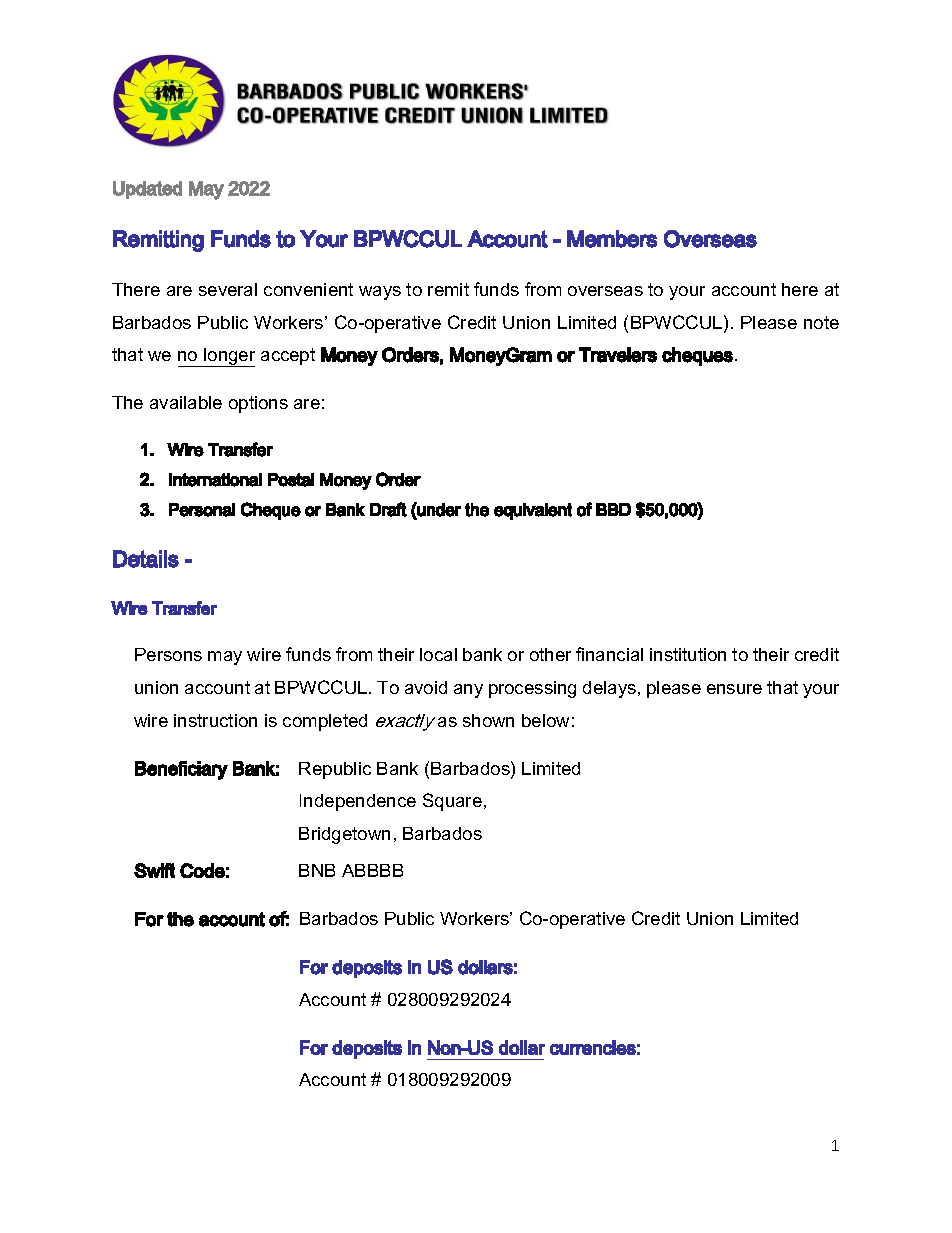  I want to click on Members, so click(612, 239).
